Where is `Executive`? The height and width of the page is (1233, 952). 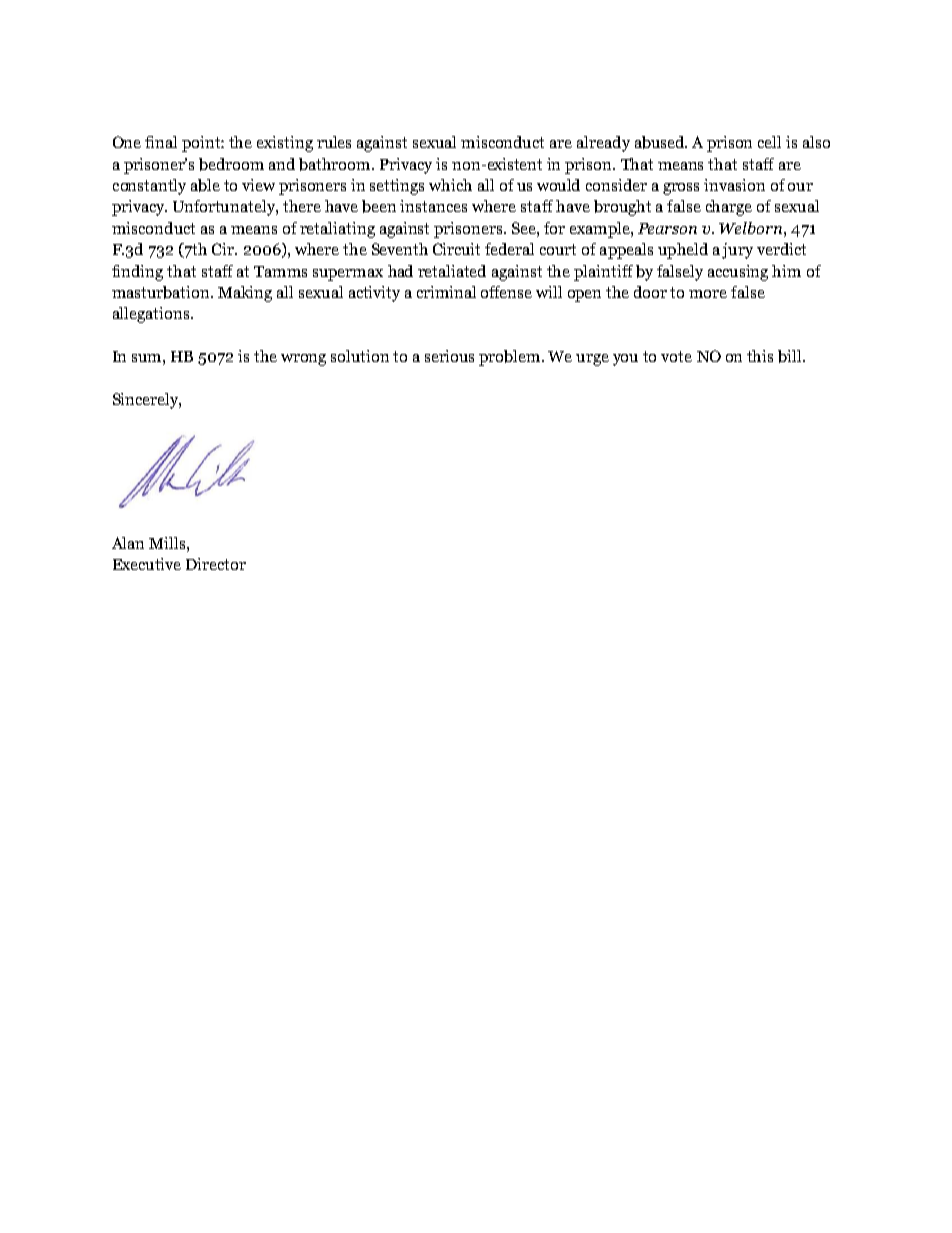
Executive is located at coordinates (147, 564).
